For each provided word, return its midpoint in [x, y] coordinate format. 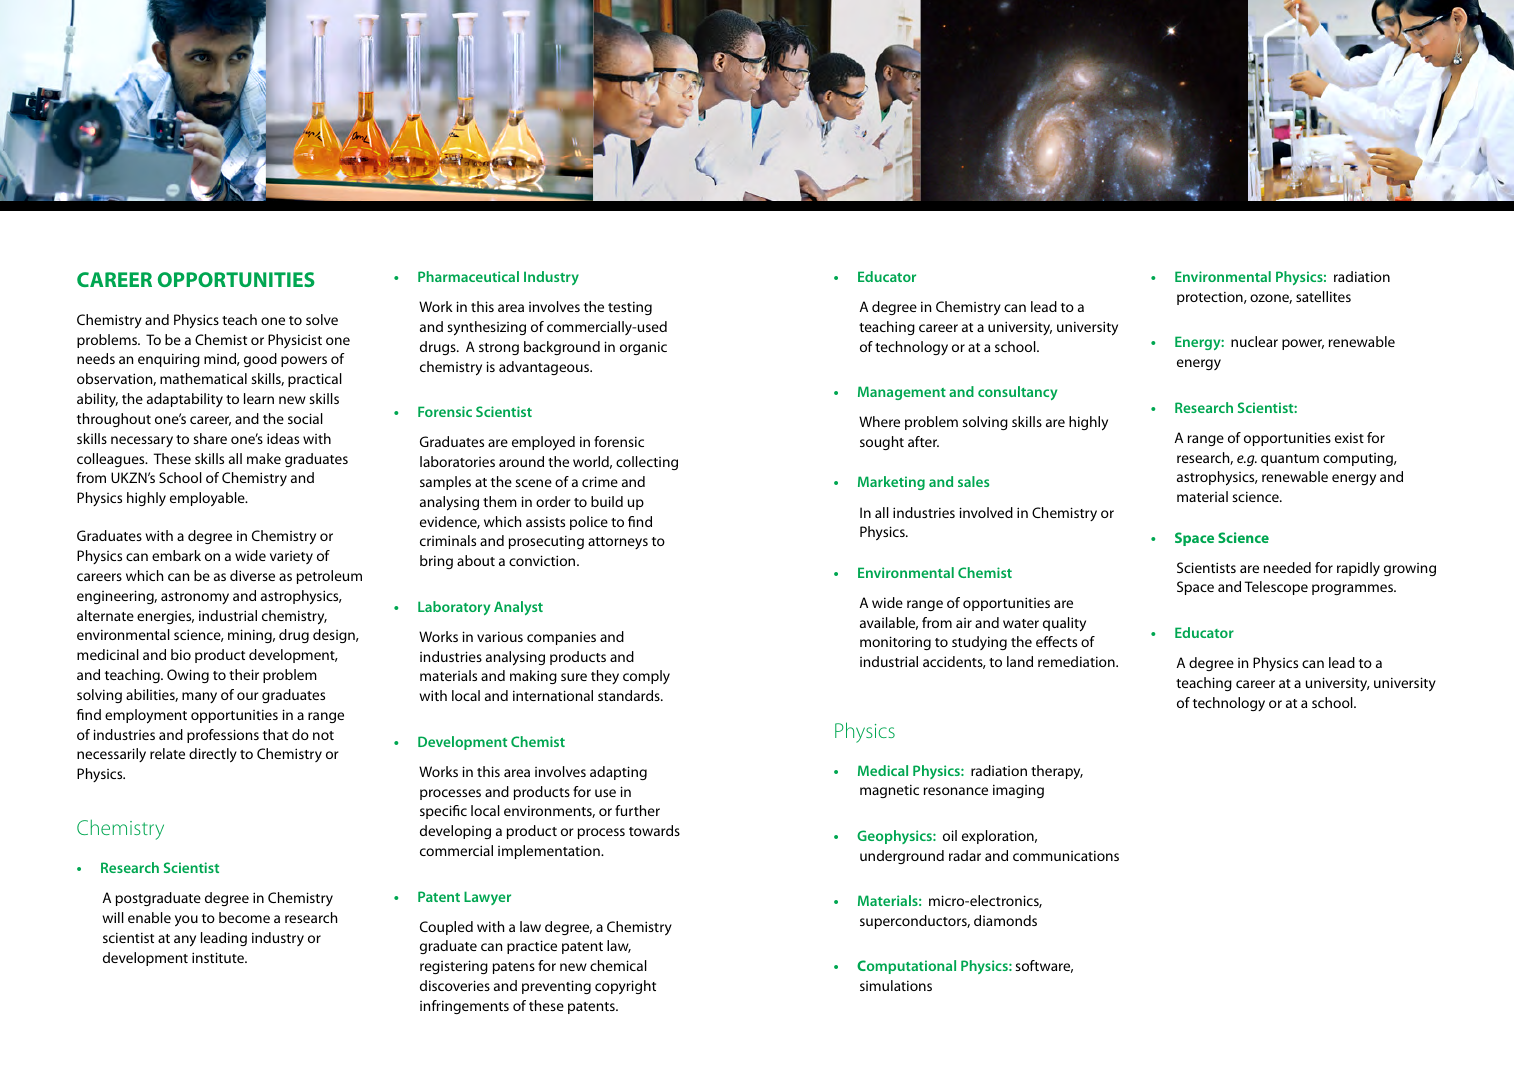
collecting [647, 463]
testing [630, 308]
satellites [1323, 296]
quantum [1290, 460]
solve [322, 319]
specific [443, 812]
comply [646, 677]
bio [181, 654]
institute [219, 957]
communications [1066, 855]
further [637, 810]
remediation [1077, 661]
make [264, 458]
